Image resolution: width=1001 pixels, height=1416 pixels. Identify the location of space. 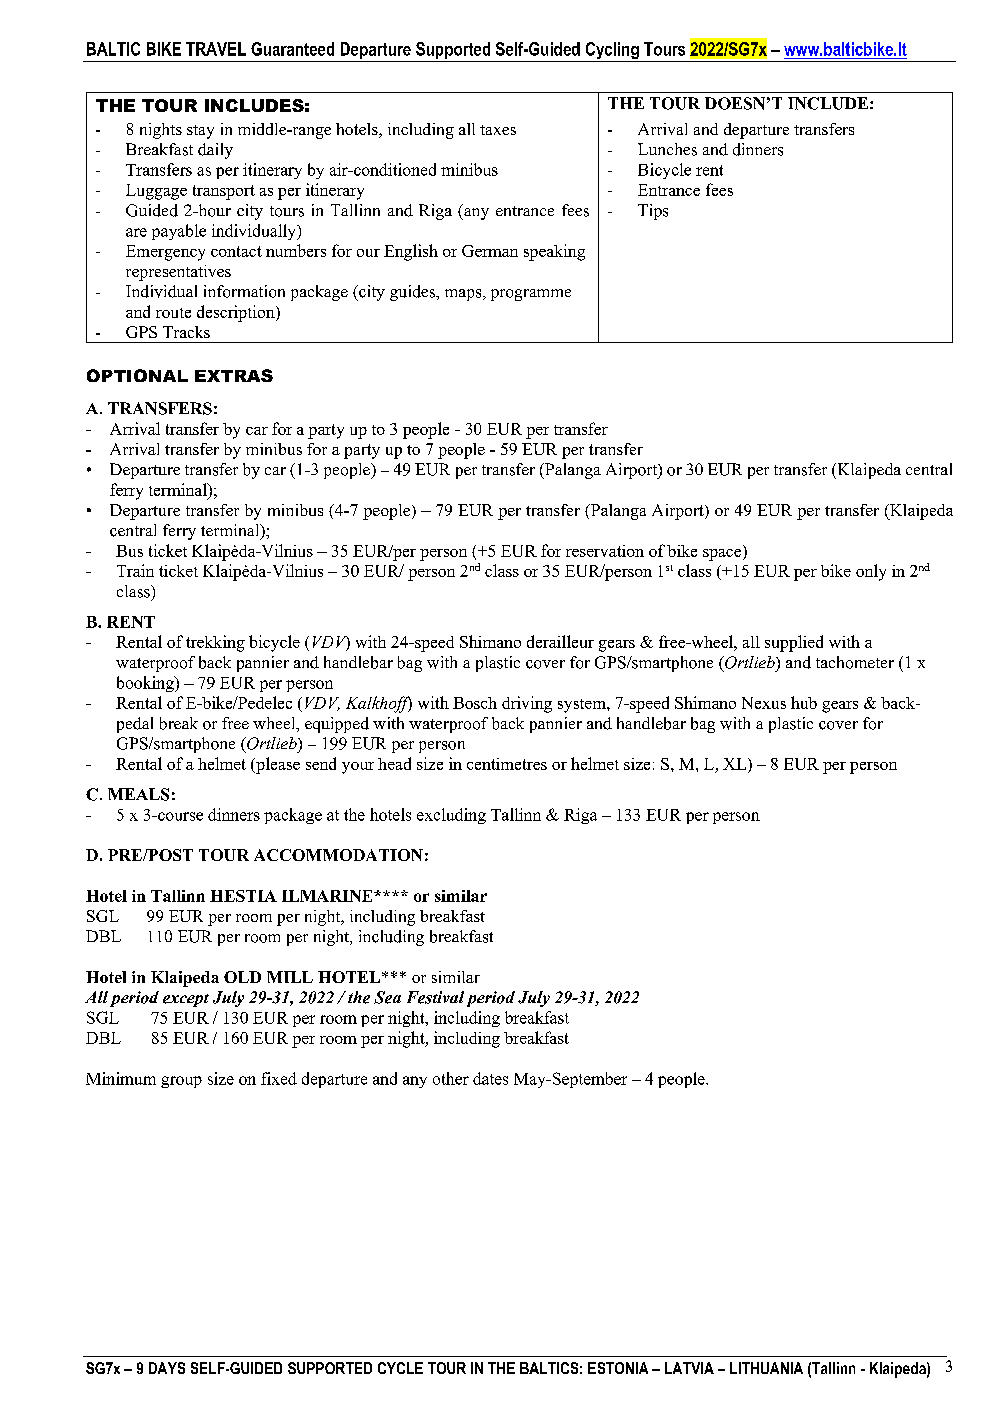
(723, 555).
